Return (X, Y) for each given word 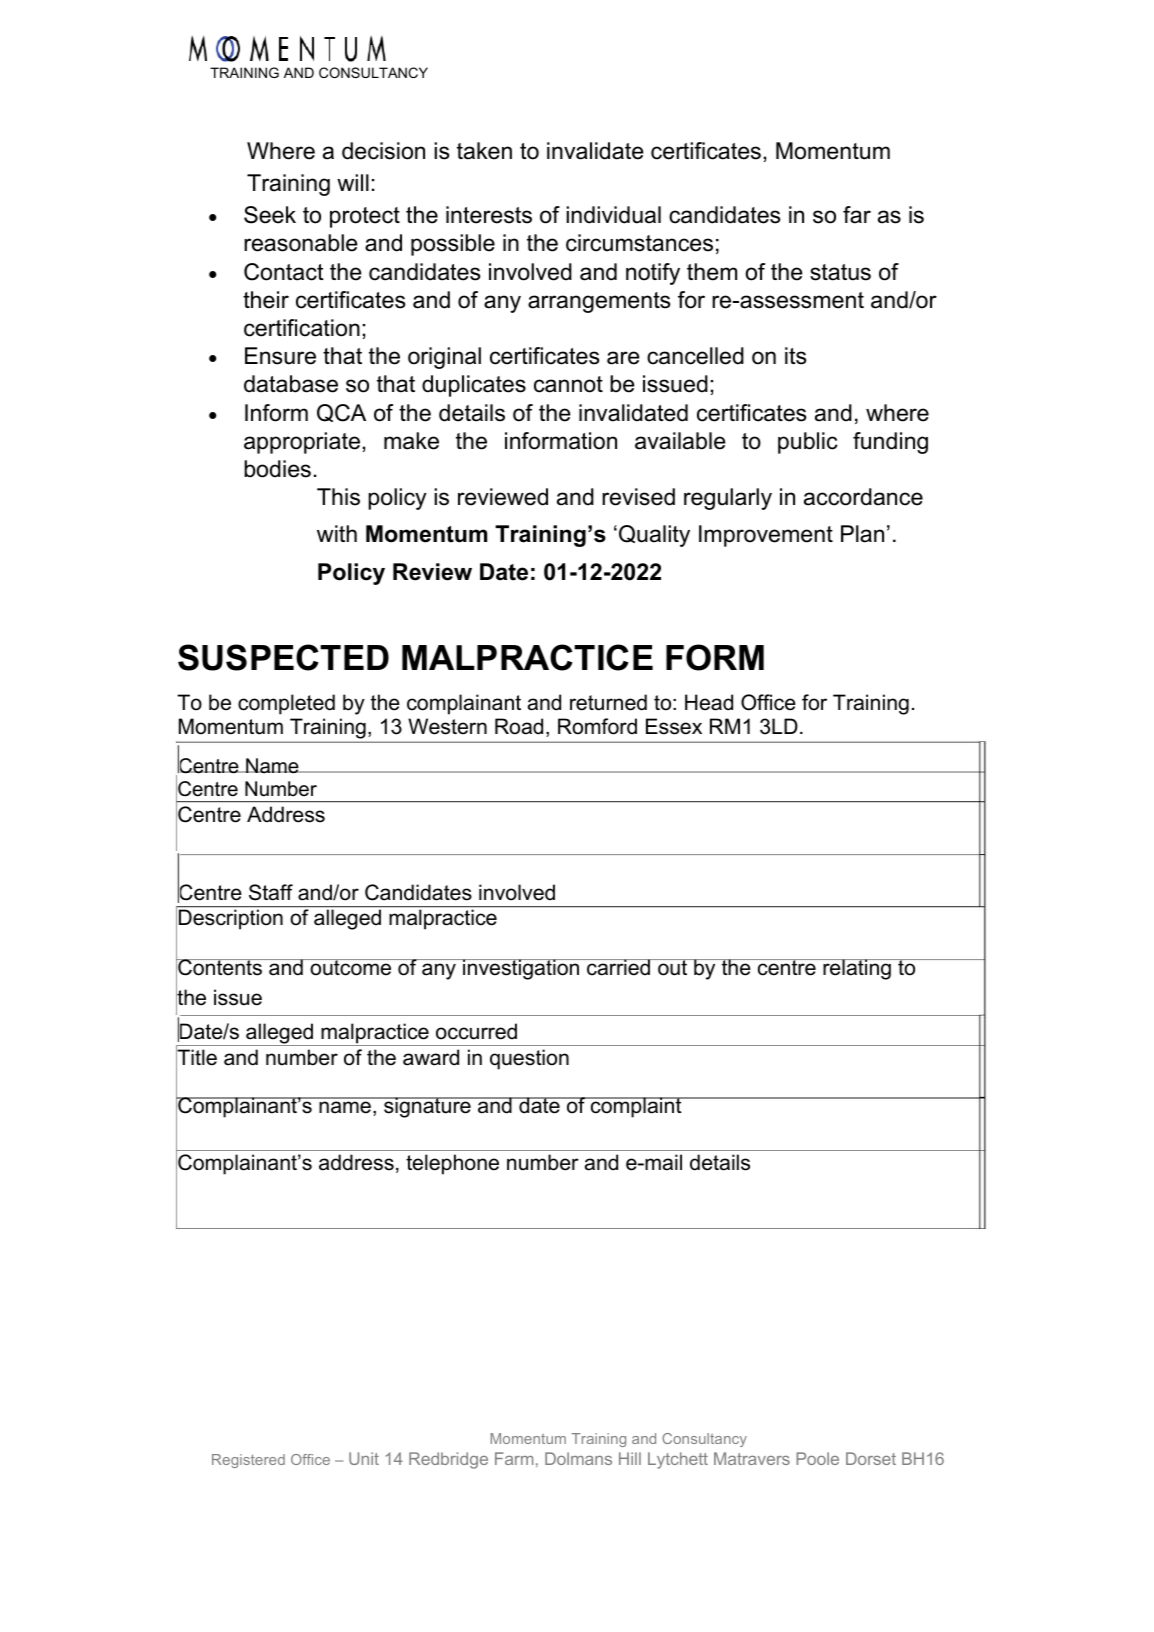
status (840, 272)
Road (519, 726)
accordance (863, 497)
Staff (271, 892)
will (353, 182)
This (338, 497)
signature (427, 1107)
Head (709, 702)
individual (613, 215)
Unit (364, 1458)
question (529, 1059)
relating (857, 969)
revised (638, 497)
